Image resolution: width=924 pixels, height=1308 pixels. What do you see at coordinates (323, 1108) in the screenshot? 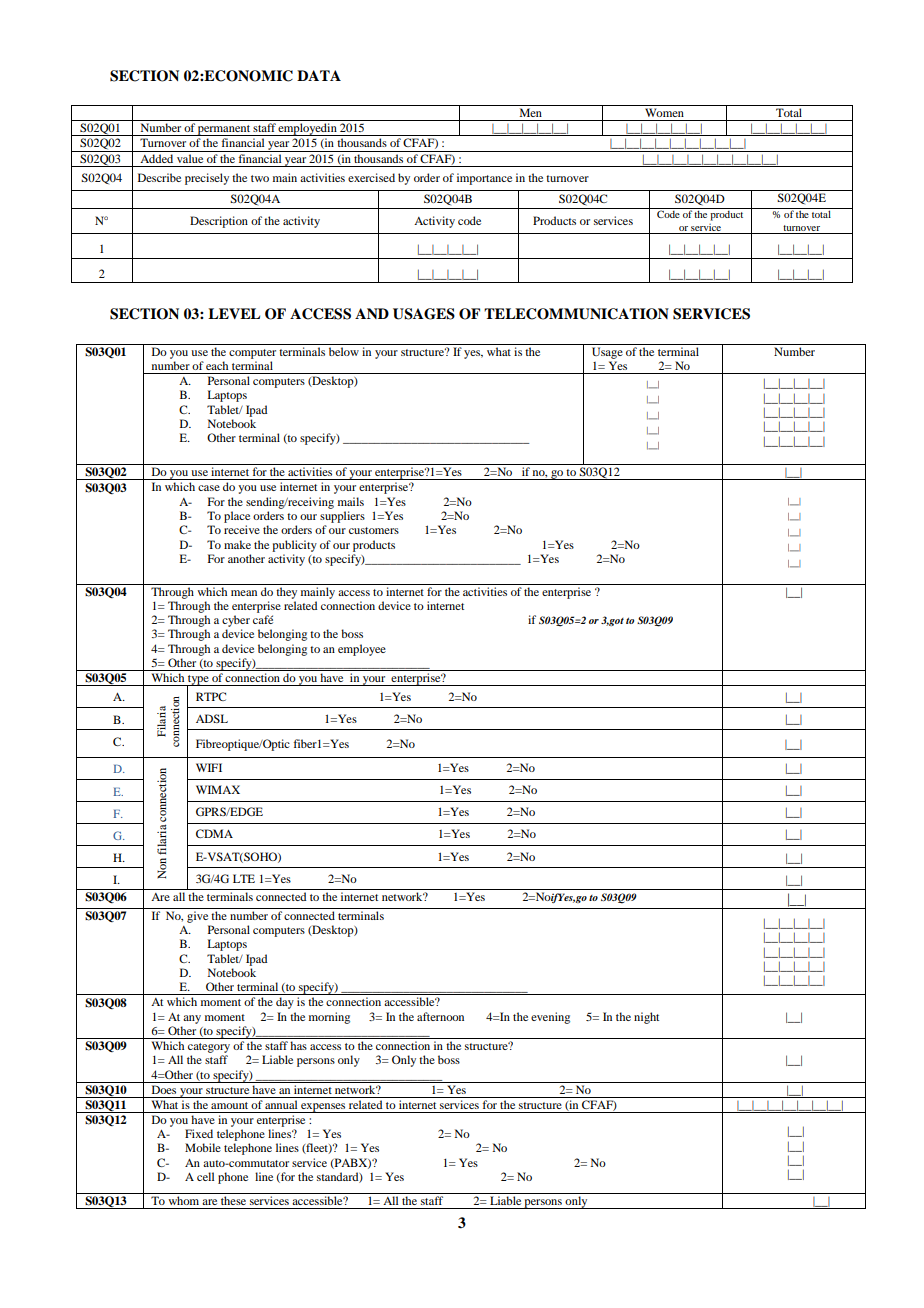
I see `expenses` at bounding box center [323, 1108].
